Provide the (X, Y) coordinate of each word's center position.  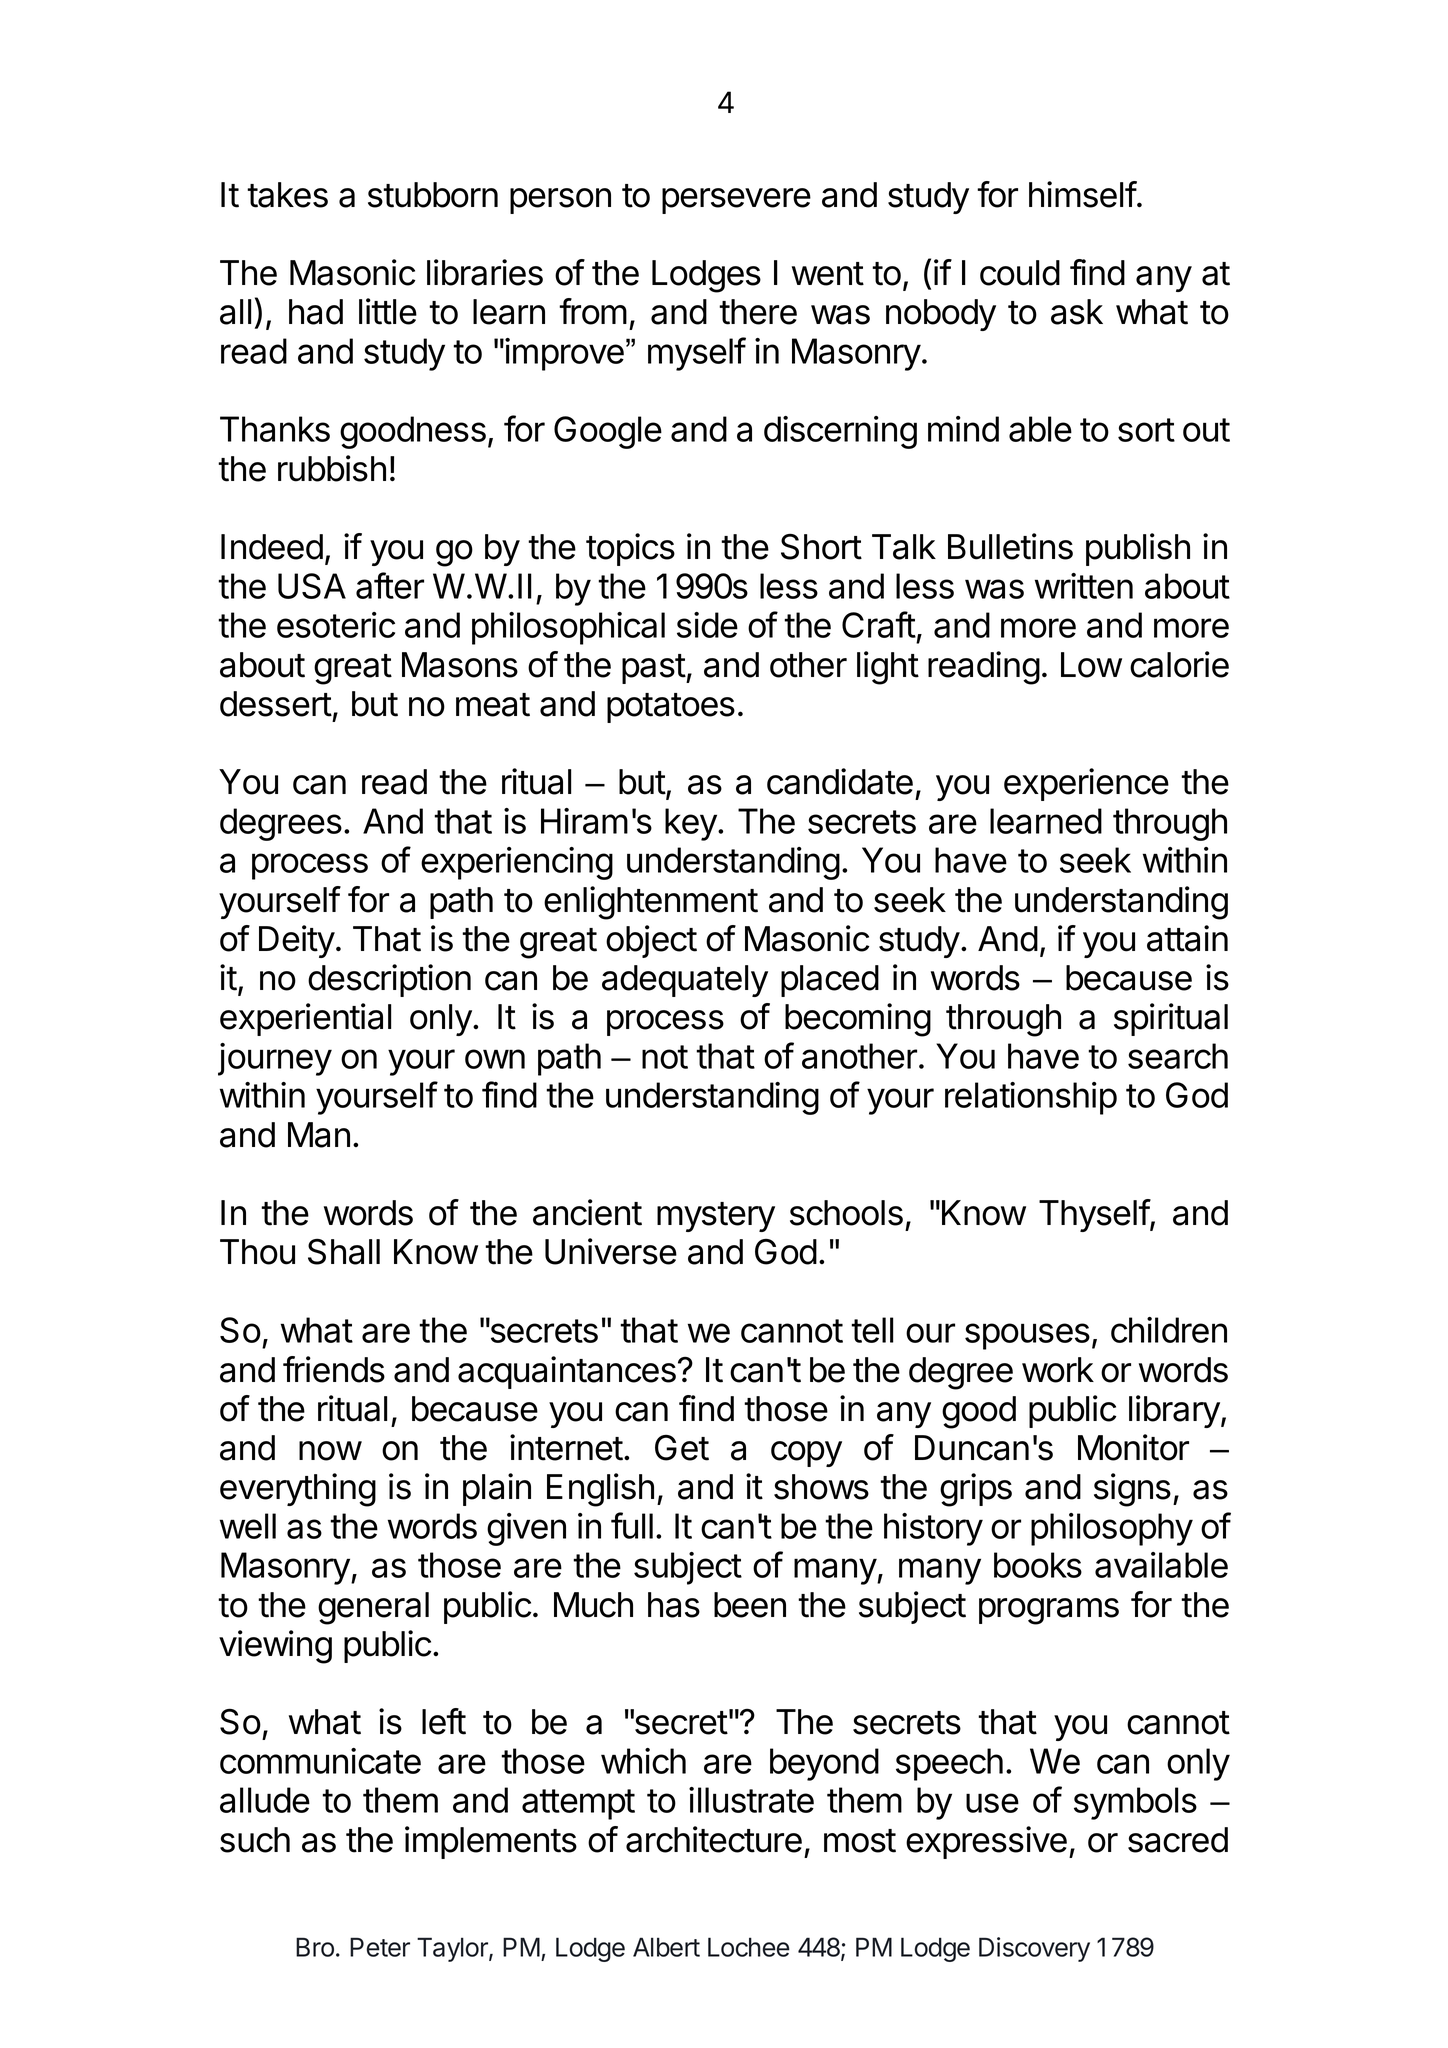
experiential (305, 1019)
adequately (685, 981)
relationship (1031, 1098)
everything (298, 1490)
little (388, 311)
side (707, 625)
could (1020, 273)
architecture (714, 1839)
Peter (380, 1947)
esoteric (336, 625)
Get (682, 1448)
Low (1091, 665)
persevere (736, 201)
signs (1132, 1490)
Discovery (1034, 1949)
